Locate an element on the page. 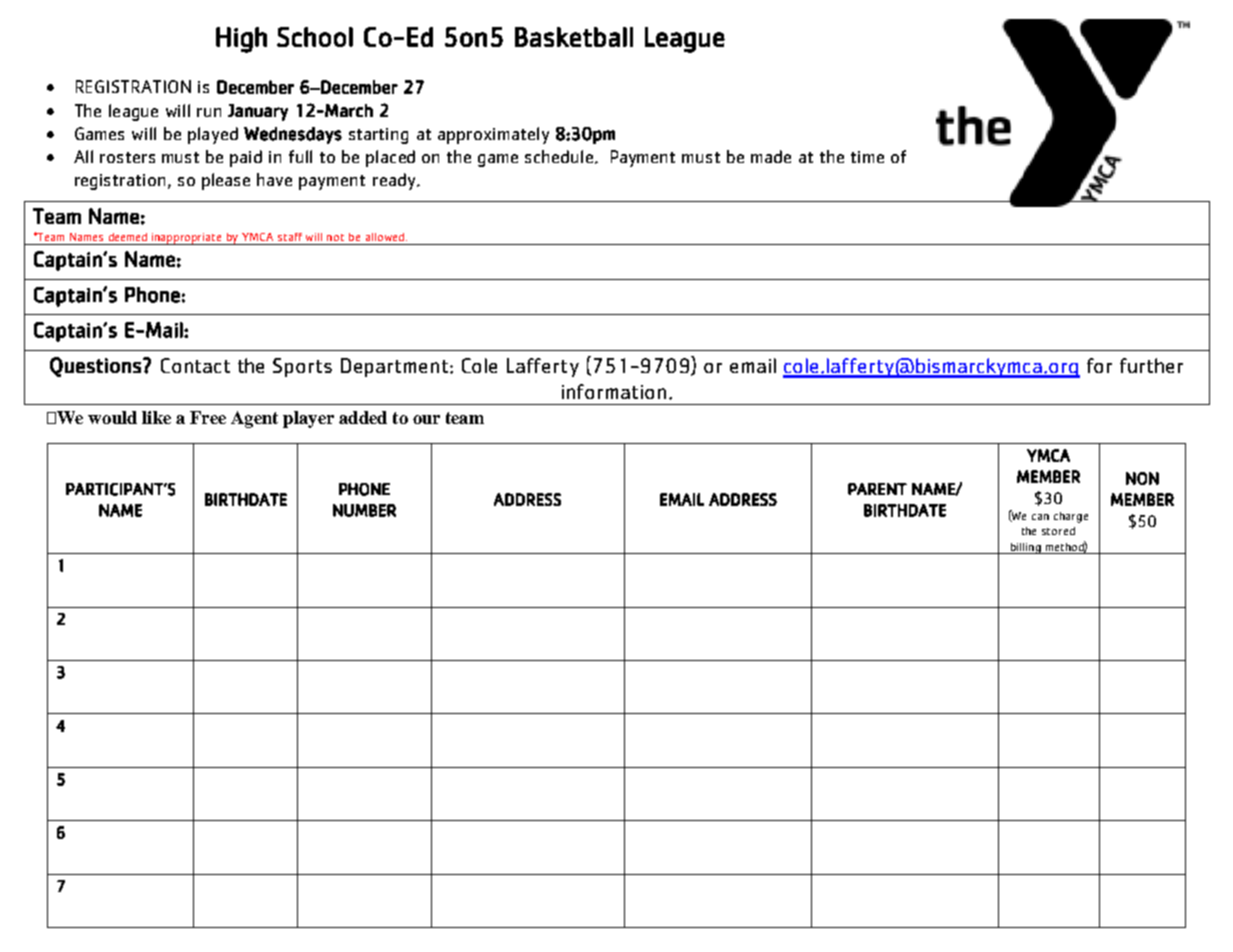 Image resolution: width=1233 pixels, height=952 pixels. Basketball is located at coordinates (574, 37).
